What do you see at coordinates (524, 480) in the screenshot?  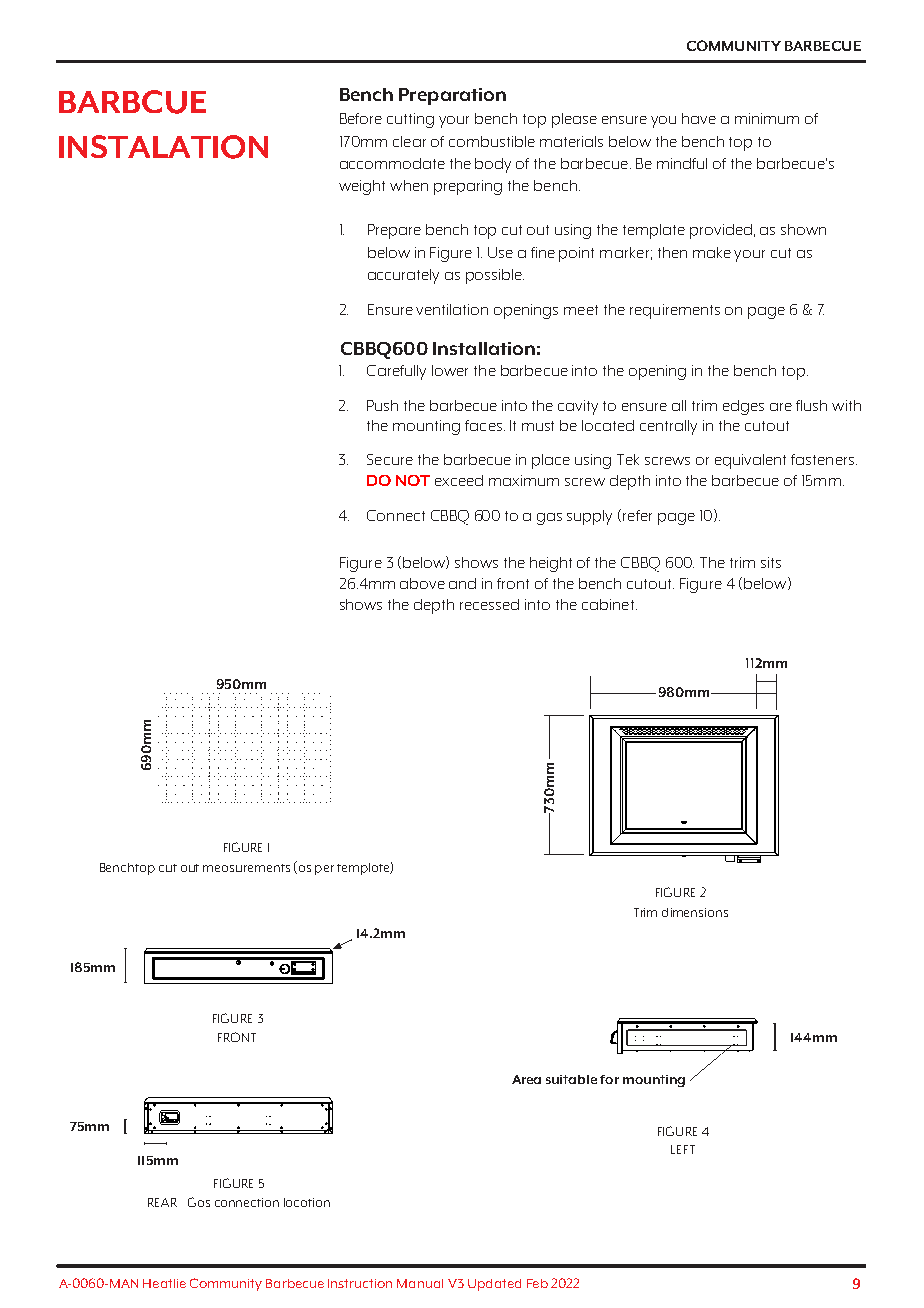 I see `maximum` at bounding box center [524, 480].
